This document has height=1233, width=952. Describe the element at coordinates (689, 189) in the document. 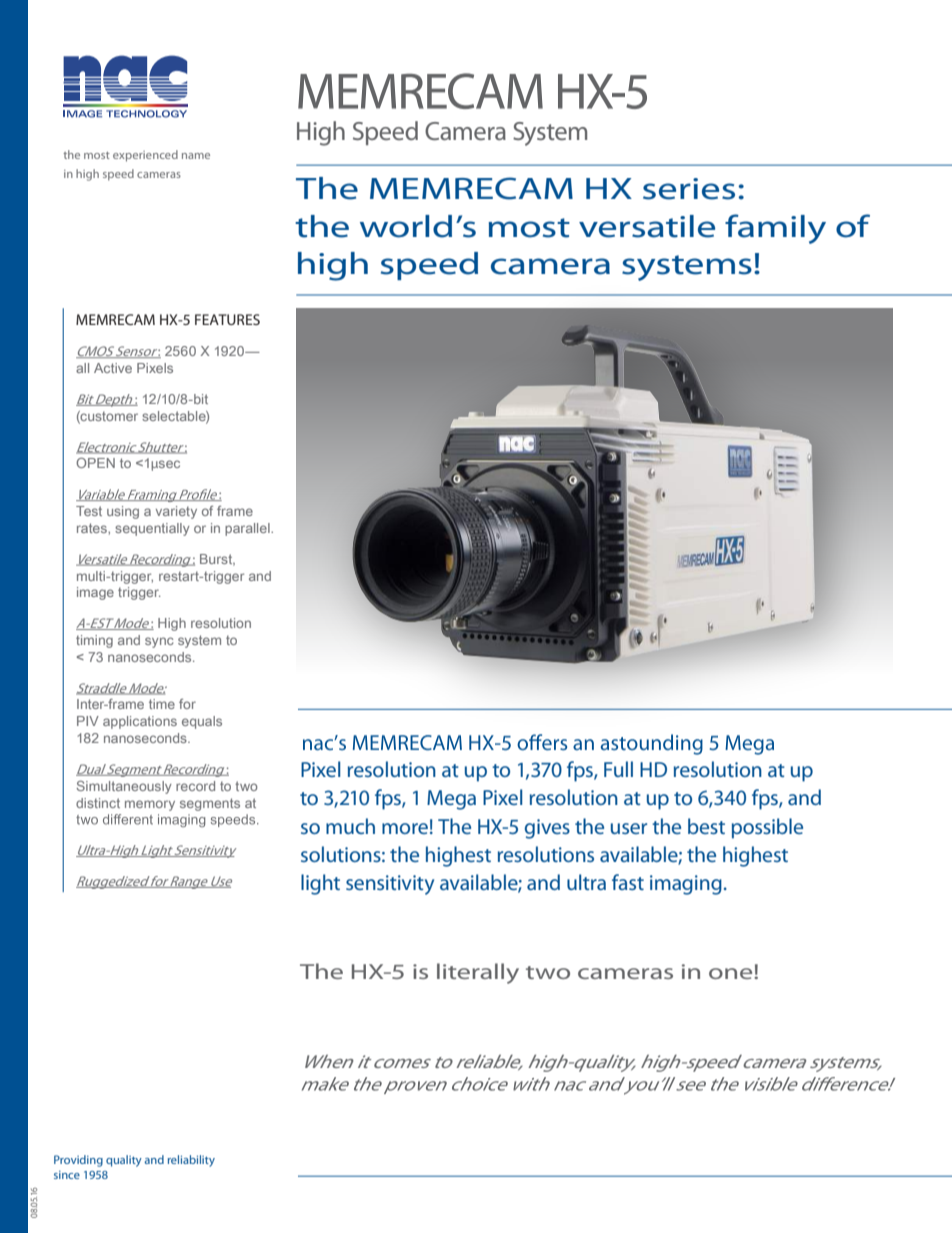

I see `series` at that location.
